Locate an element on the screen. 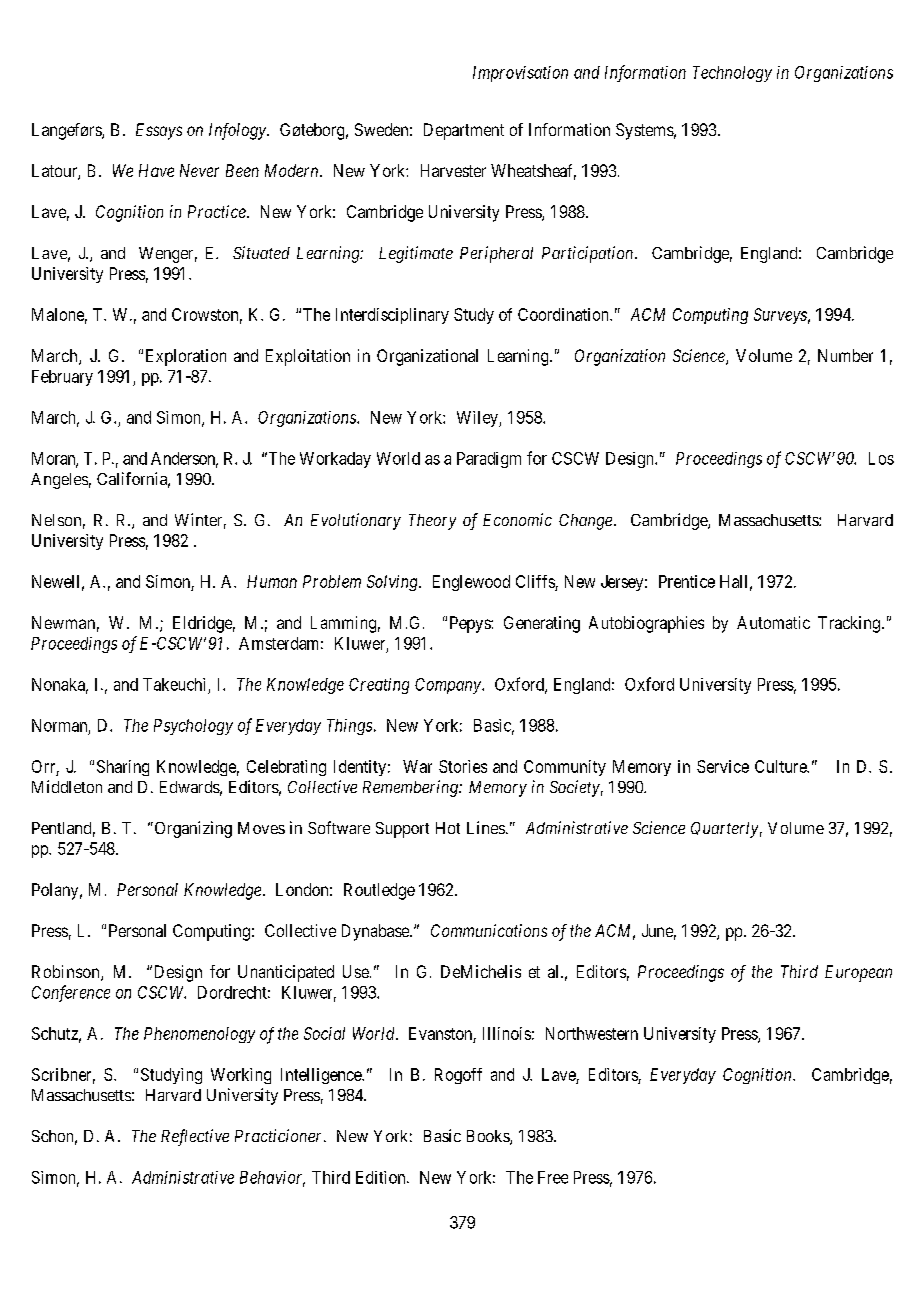  Technology is located at coordinates (732, 74).
